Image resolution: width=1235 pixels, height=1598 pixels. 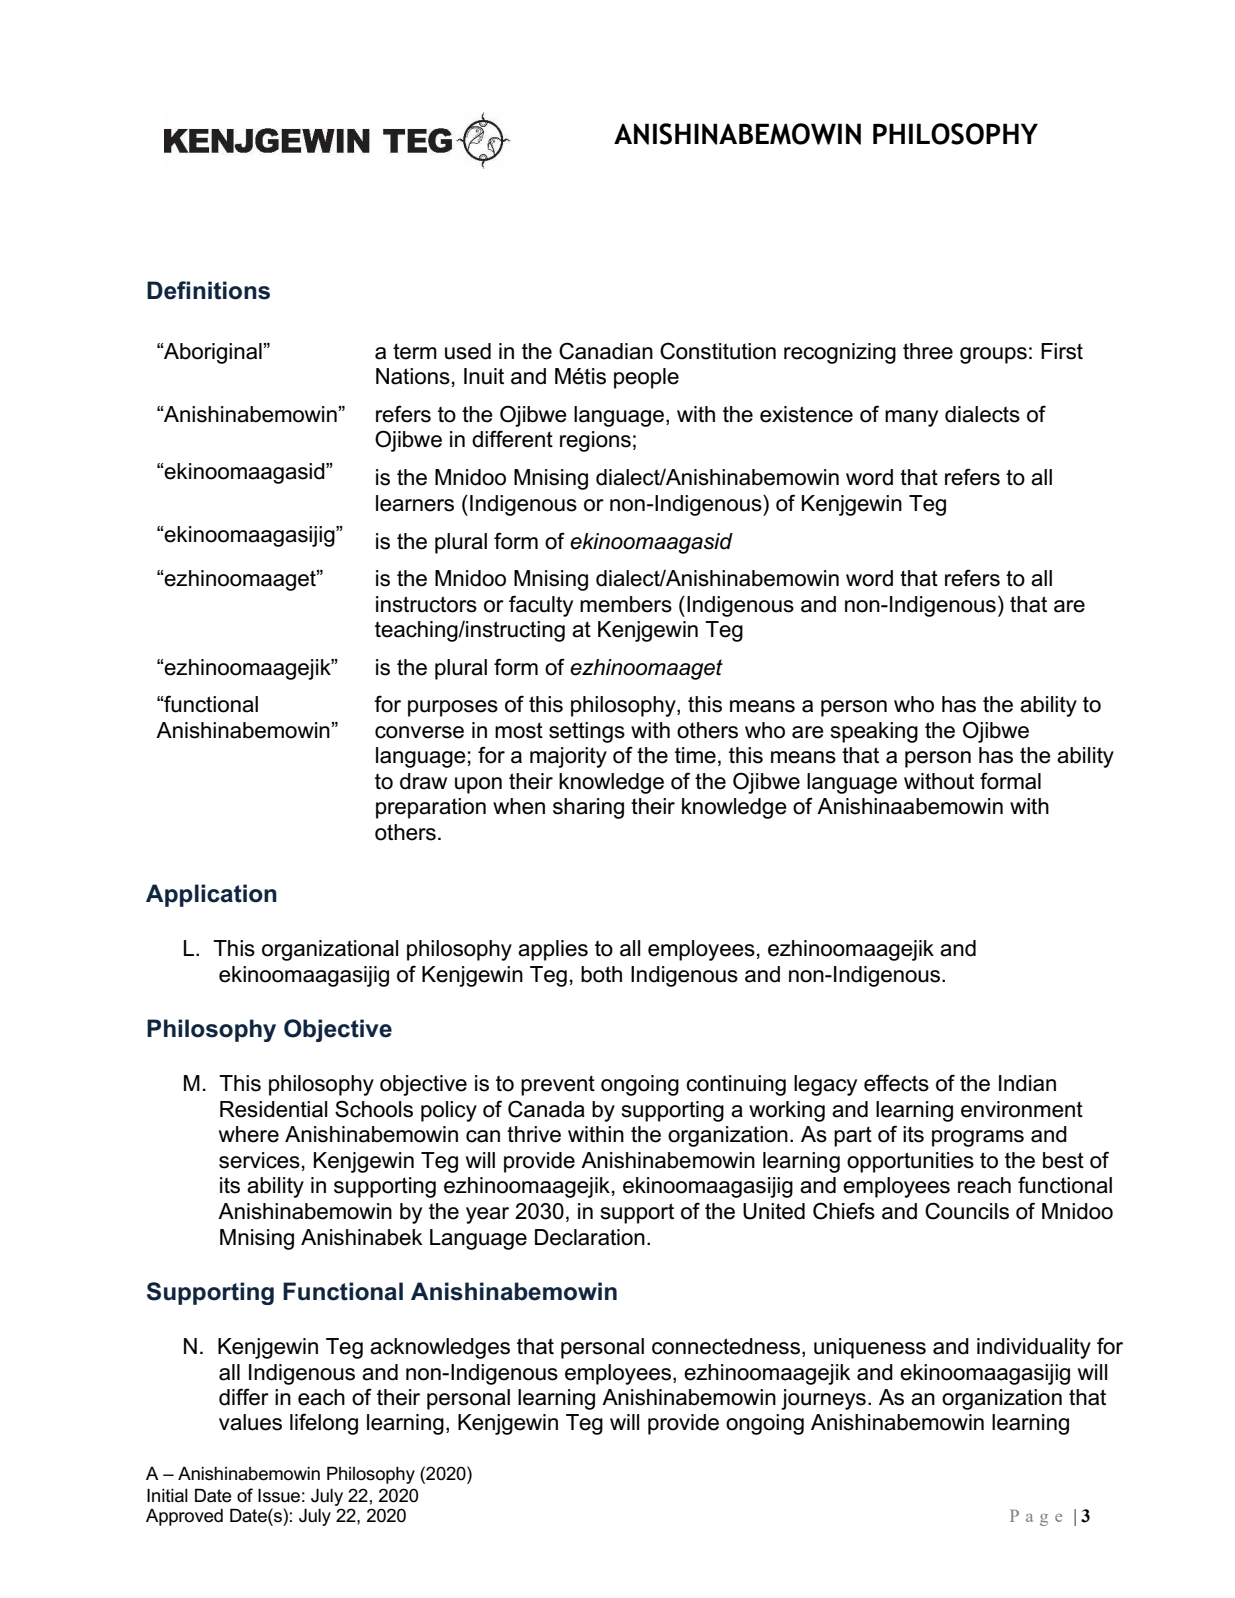 I want to click on Canadian, so click(x=606, y=351).
